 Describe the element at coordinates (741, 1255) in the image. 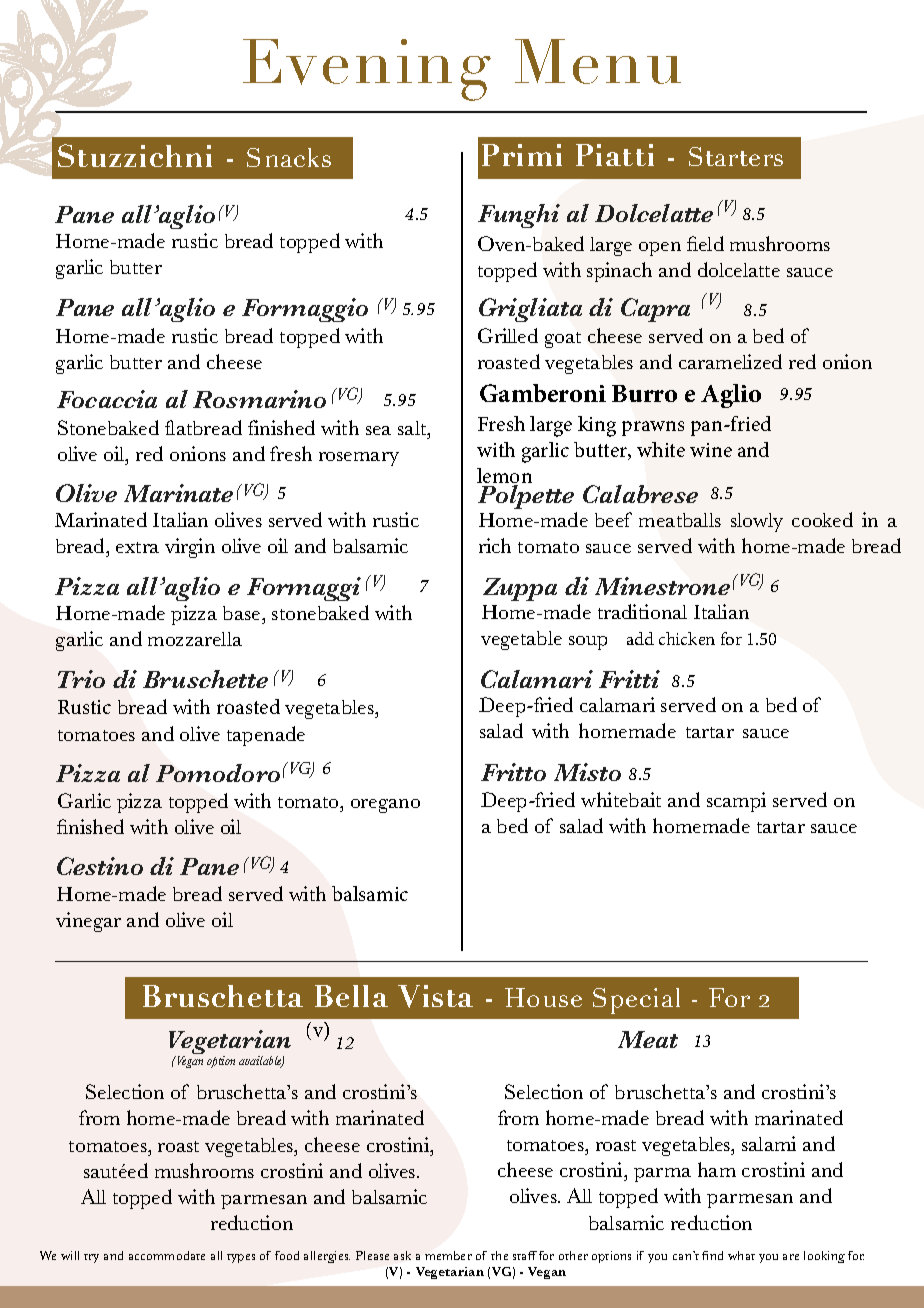

I see `what` at that location.
